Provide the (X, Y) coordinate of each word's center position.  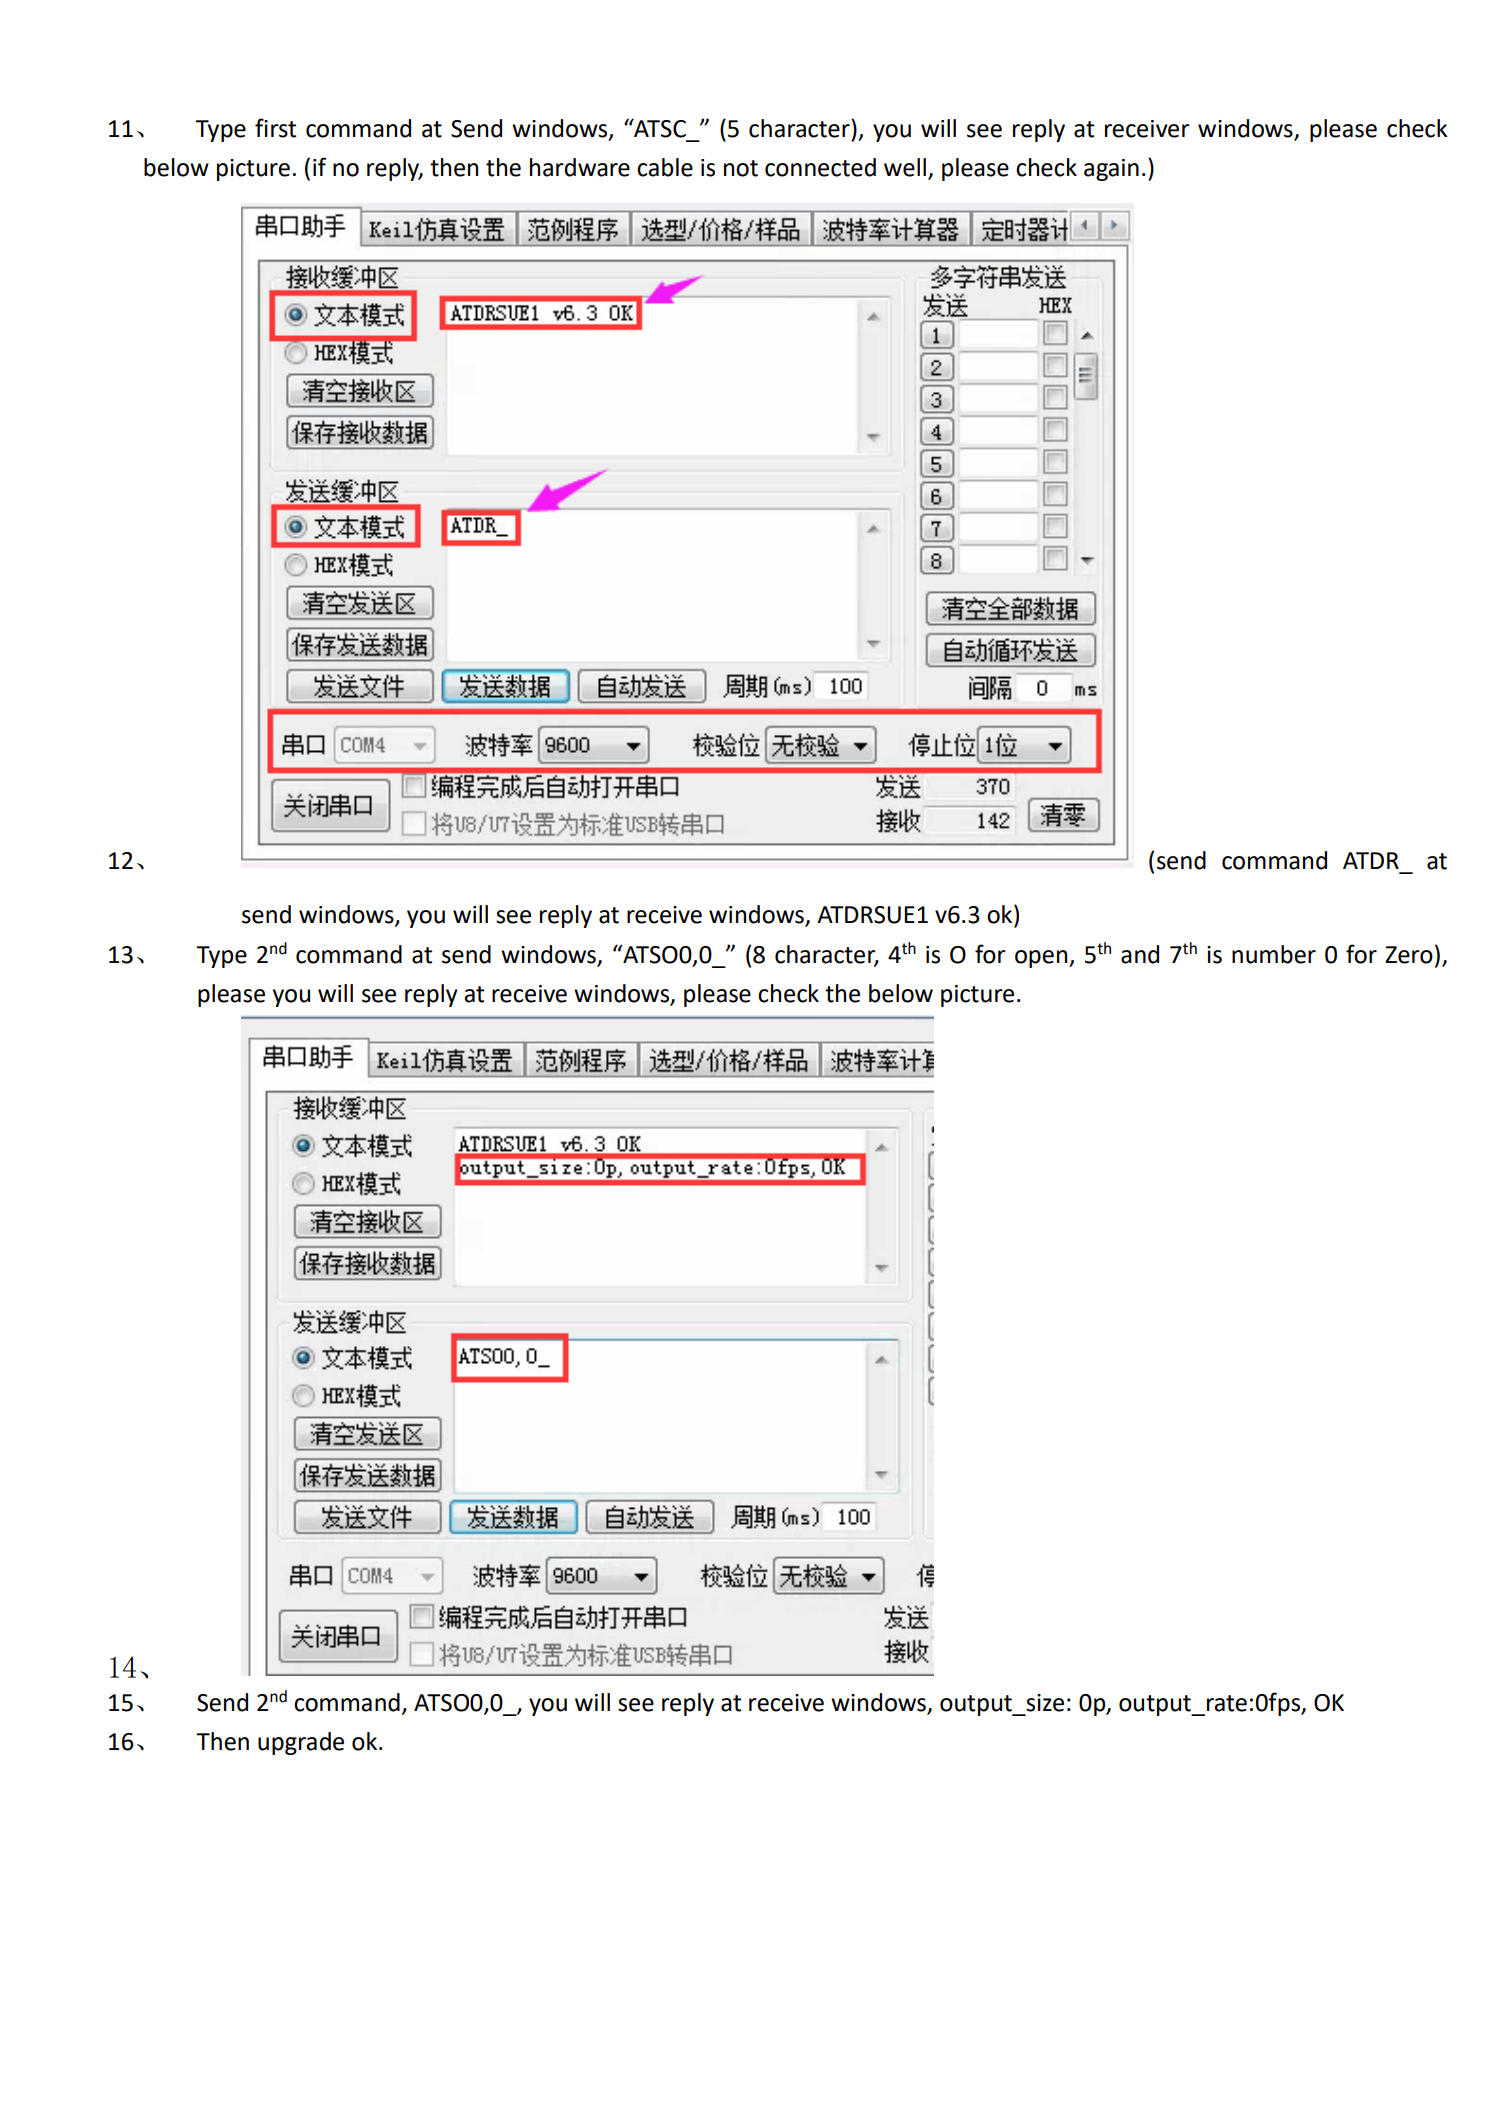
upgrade (301, 1743)
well (905, 167)
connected (820, 167)
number (1274, 954)
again (1111, 170)
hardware (580, 167)
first (275, 128)
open (1042, 959)
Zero (1409, 955)
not (741, 168)
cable (665, 167)
